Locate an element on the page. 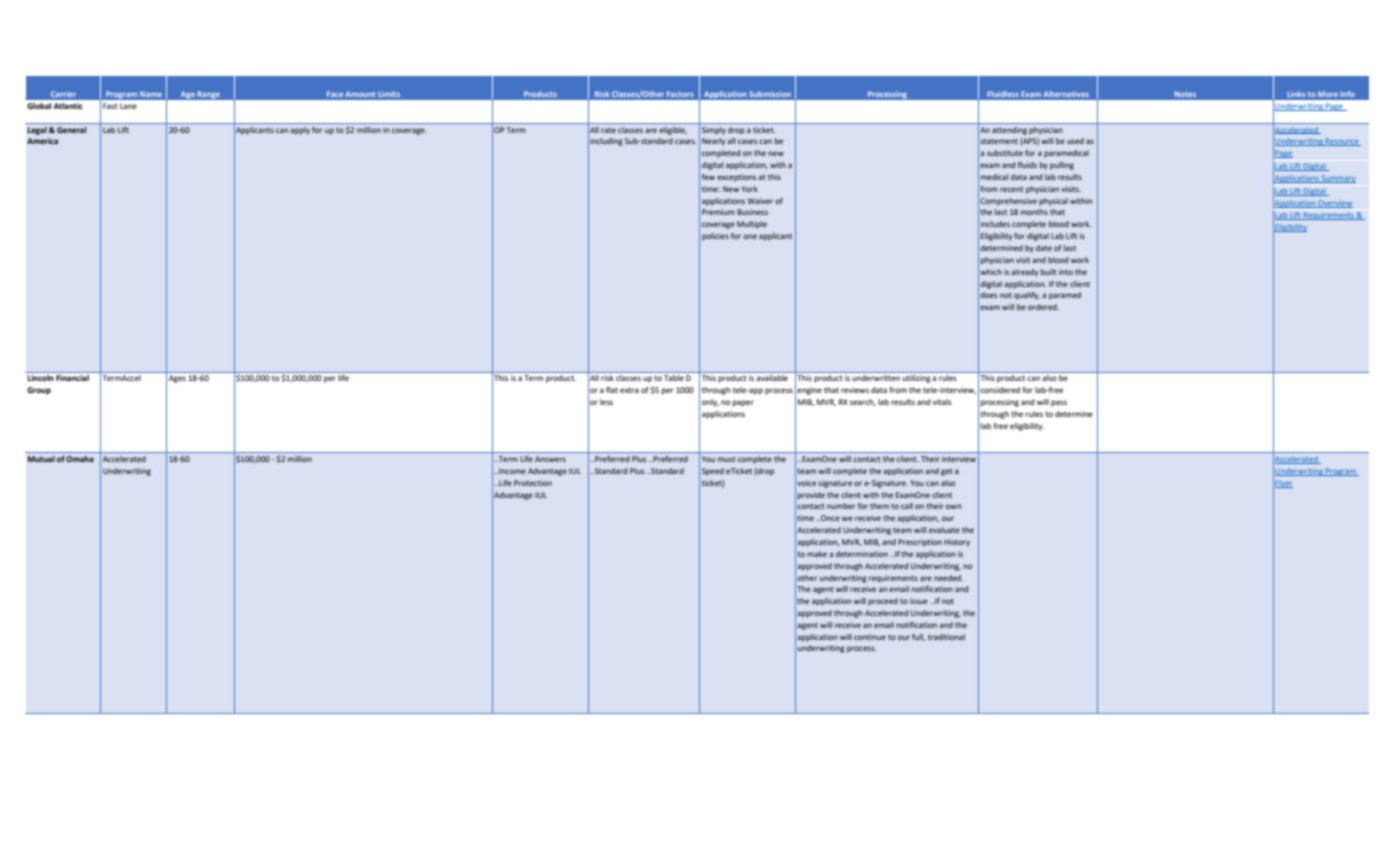 This document has height=850, width=1400. Factors is located at coordinates (680, 94).
